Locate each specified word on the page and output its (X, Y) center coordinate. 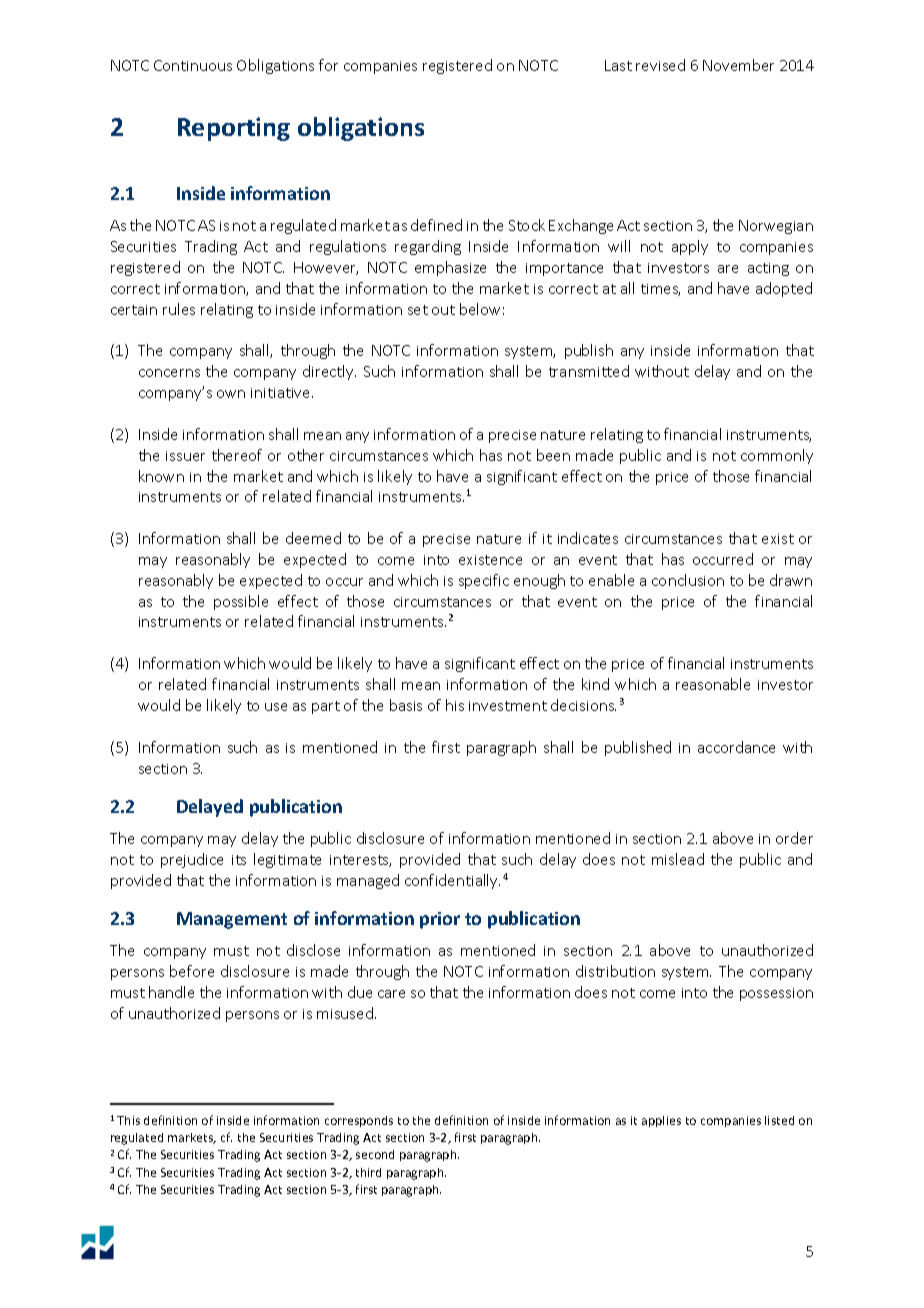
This (128, 1120)
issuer (185, 456)
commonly (777, 456)
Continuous (193, 65)
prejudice (192, 860)
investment (508, 706)
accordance (736, 747)
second (375, 1154)
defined (436, 225)
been (553, 455)
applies (661, 1121)
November (738, 65)
